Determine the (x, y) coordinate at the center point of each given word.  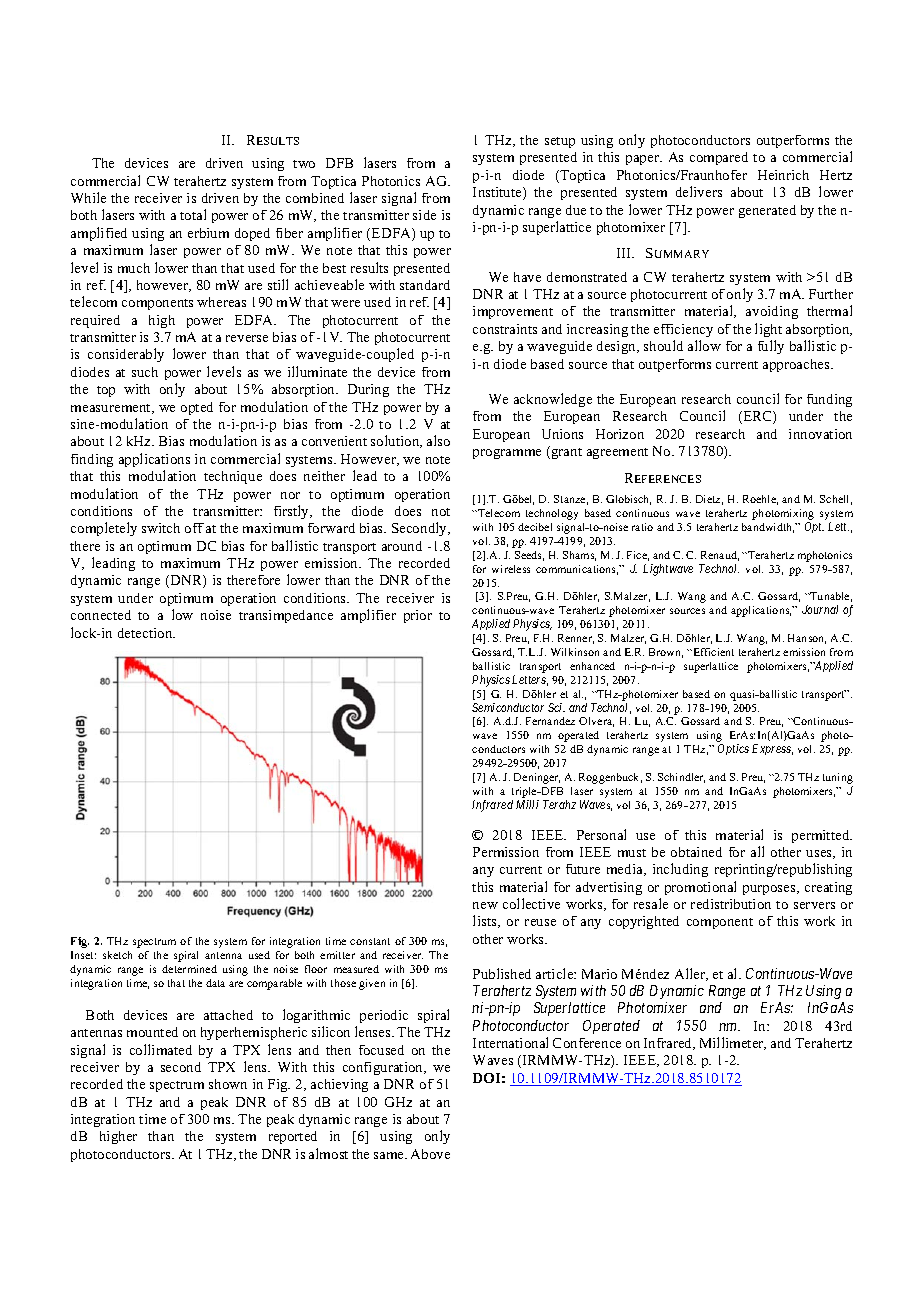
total (193, 214)
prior (418, 616)
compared (719, 158)
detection (146, 633)
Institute (498, 193)
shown (228, 1084)
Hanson (807, 639)
